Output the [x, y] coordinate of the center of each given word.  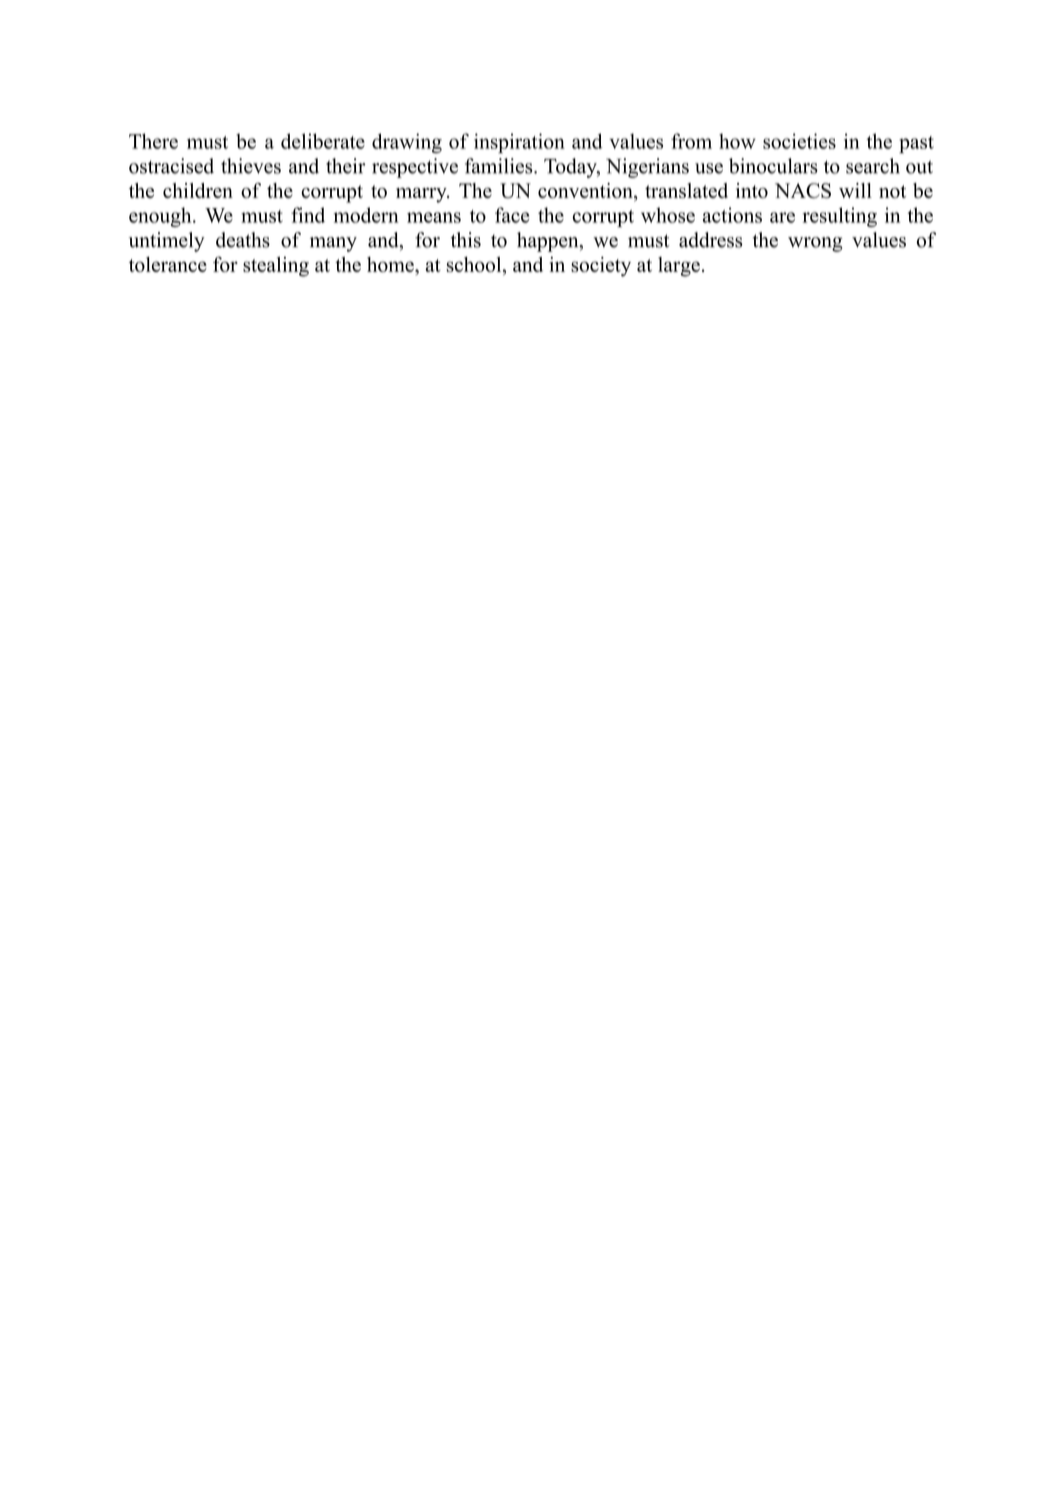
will [855, 190]
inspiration [519, 143]
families [500, 166]
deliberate [323, 141]
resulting [840, 217]
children [198, 190]
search [873, 166]
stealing [276, 267]
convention [586, 192]
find [308, 215]
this [466, 240]
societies [799, 141]
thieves [251, 166]
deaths [243, 240]
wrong [815, 244]
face [512, 215]
